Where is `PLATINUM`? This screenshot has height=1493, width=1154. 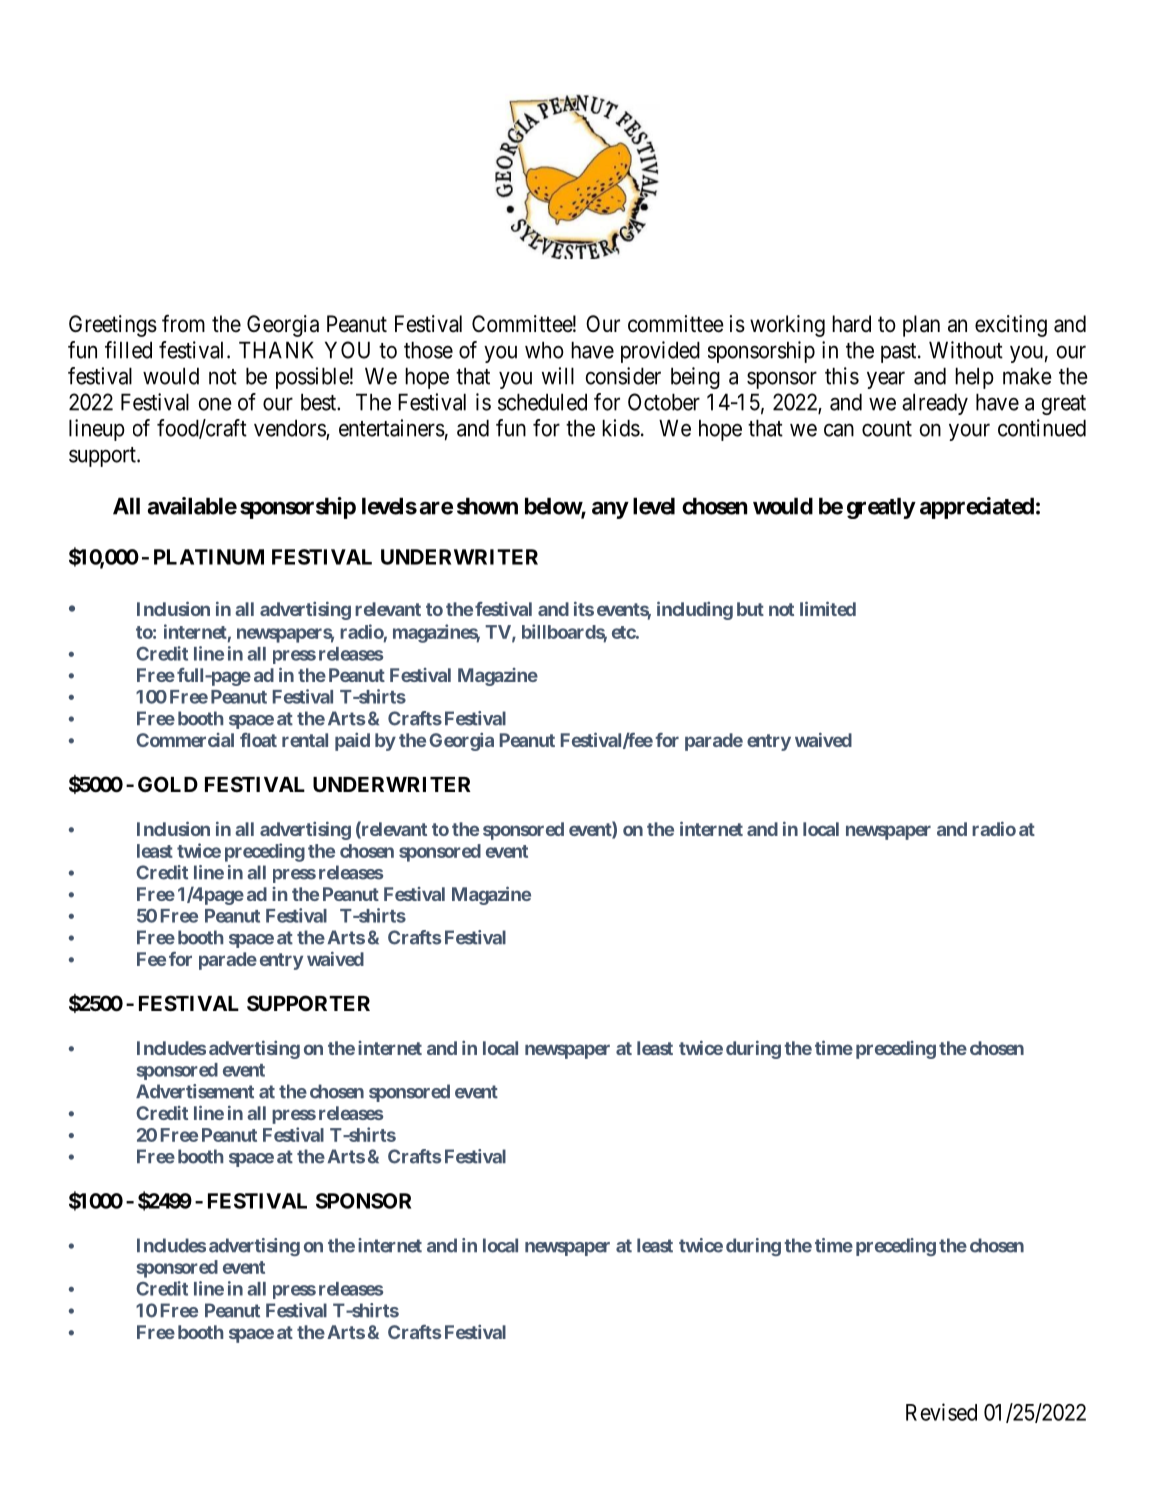
PLATINUM is located at coordinates (209, 557).
